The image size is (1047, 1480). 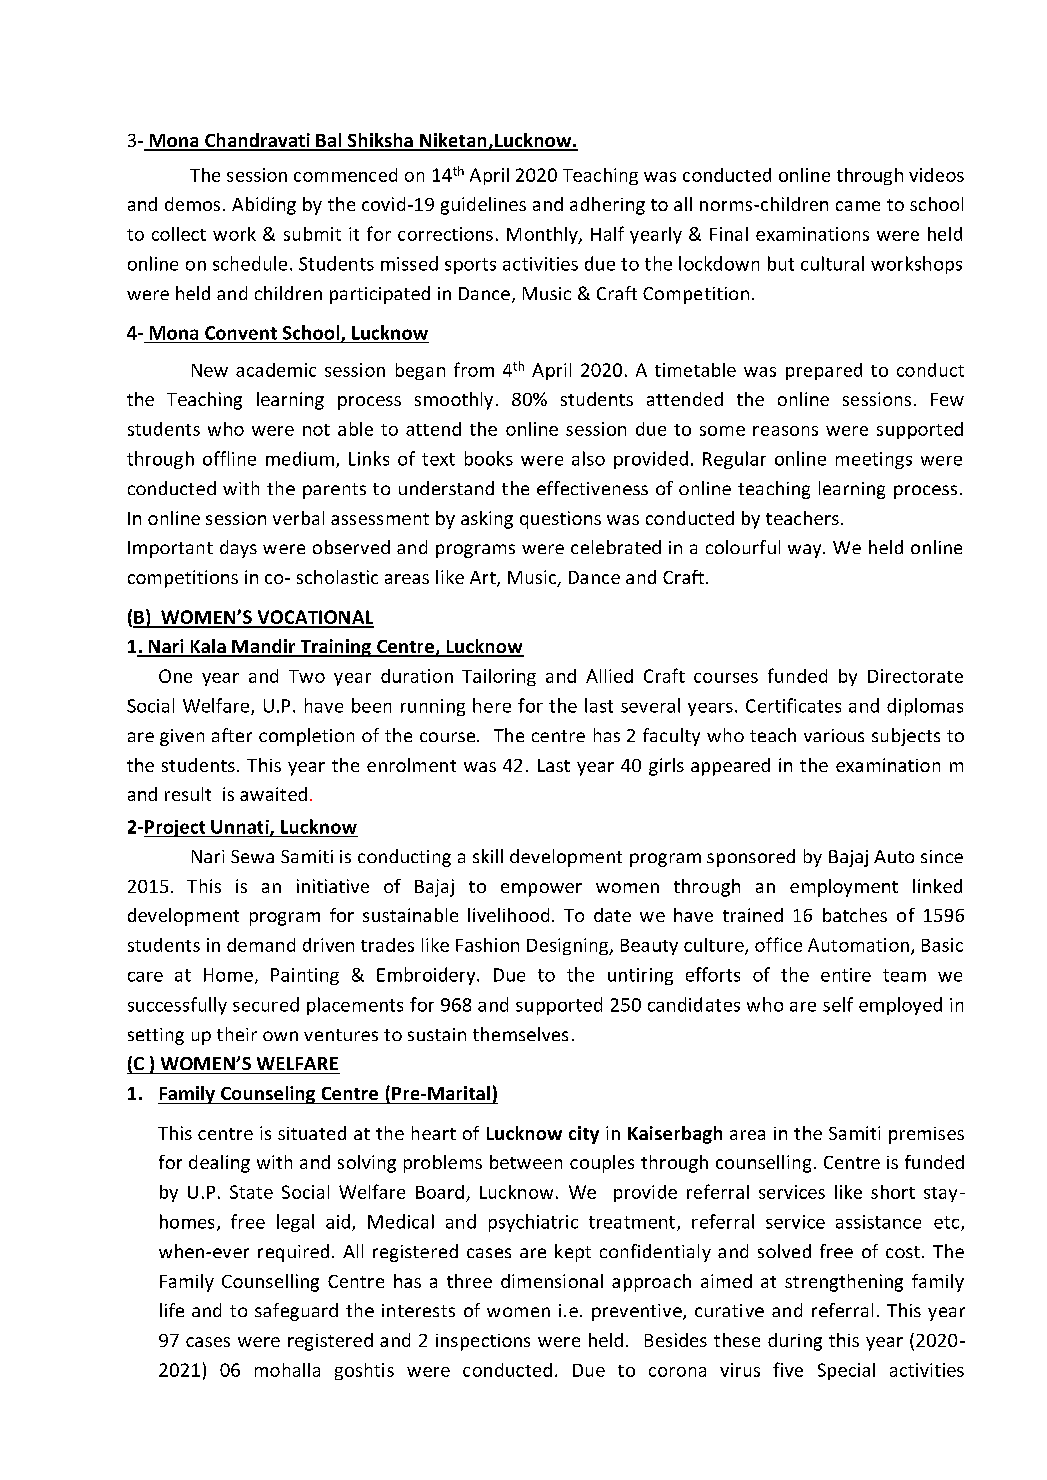 What do you see at coordinates (483, 1342) in the screenshot?
I see `inspections` at bounding box center [483, 1342].
